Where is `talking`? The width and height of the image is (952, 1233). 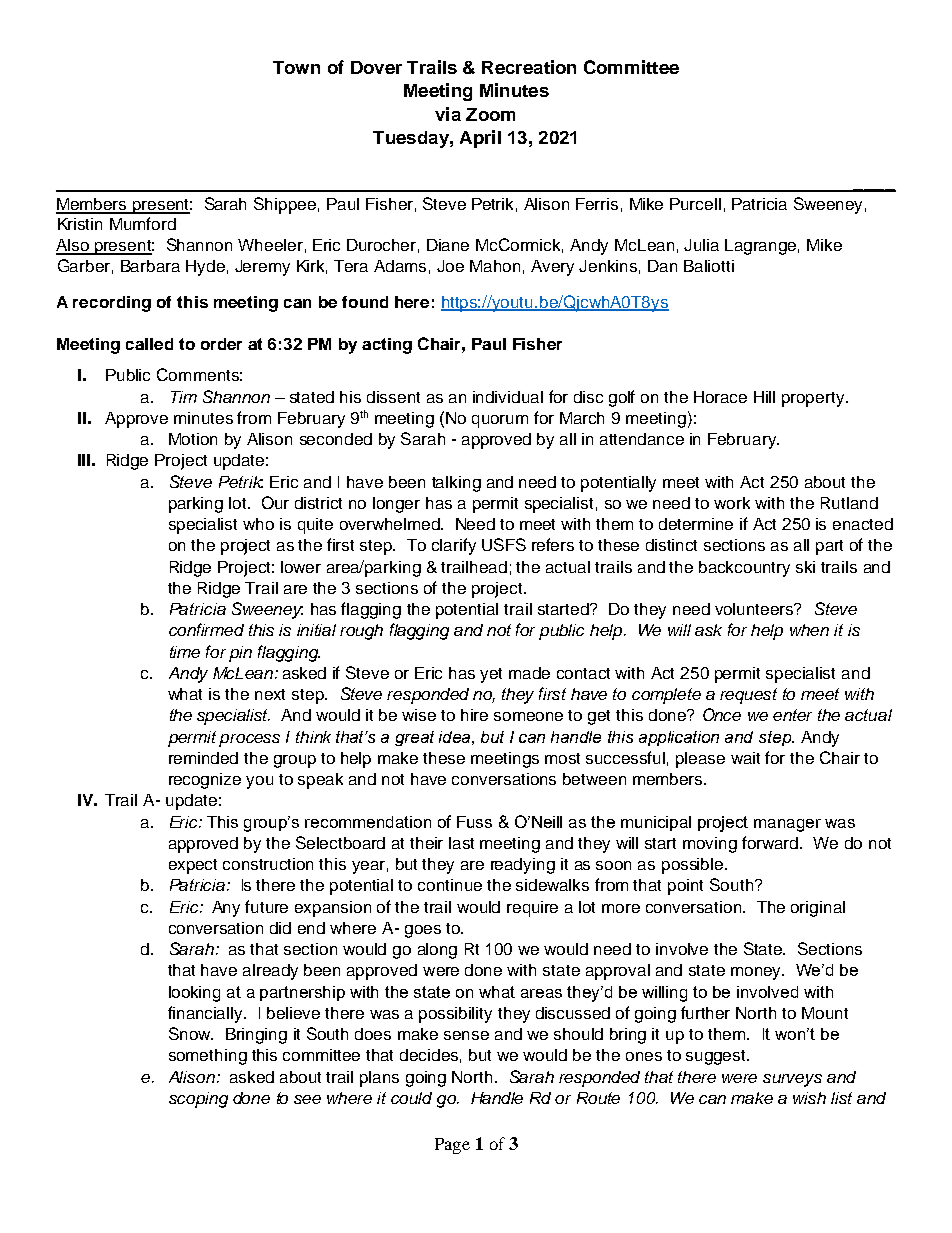 talking is located at coordinates (456, 484).
